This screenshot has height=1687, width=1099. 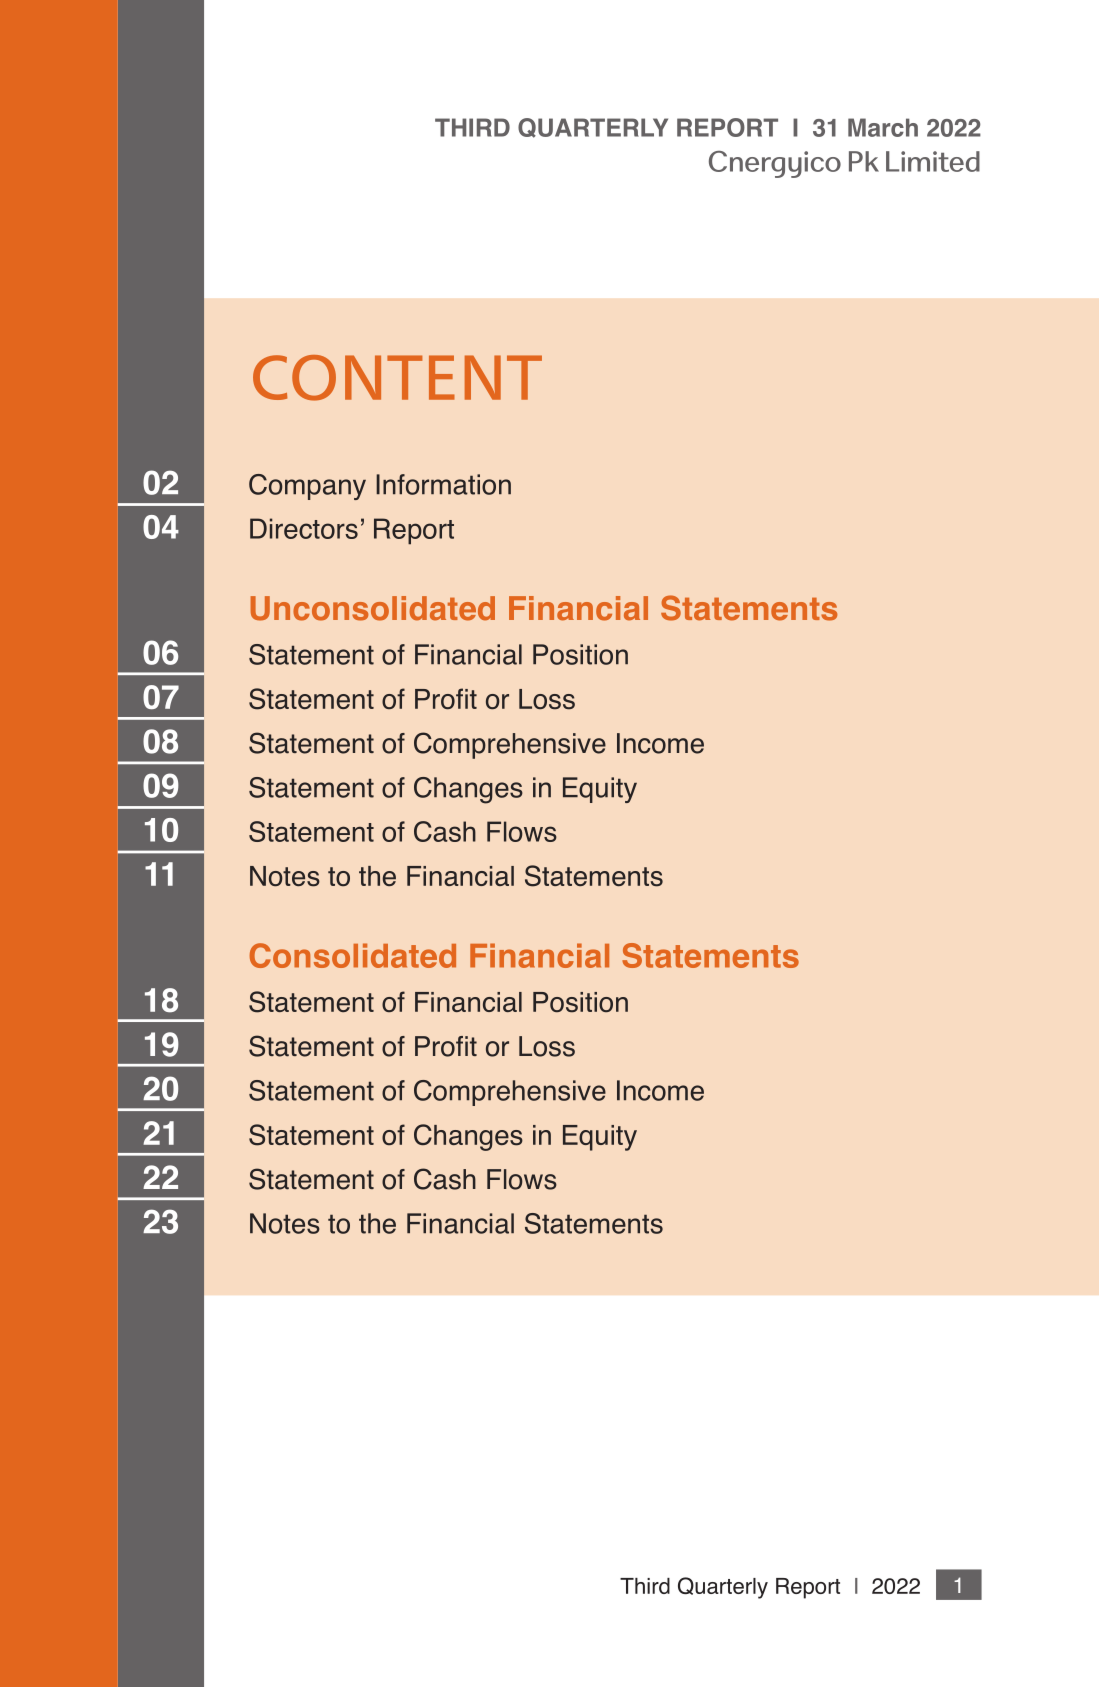 What do you see at coordinates (443, 484) in the screenshot?
I see `Information` at bounding box center [443, 484].
